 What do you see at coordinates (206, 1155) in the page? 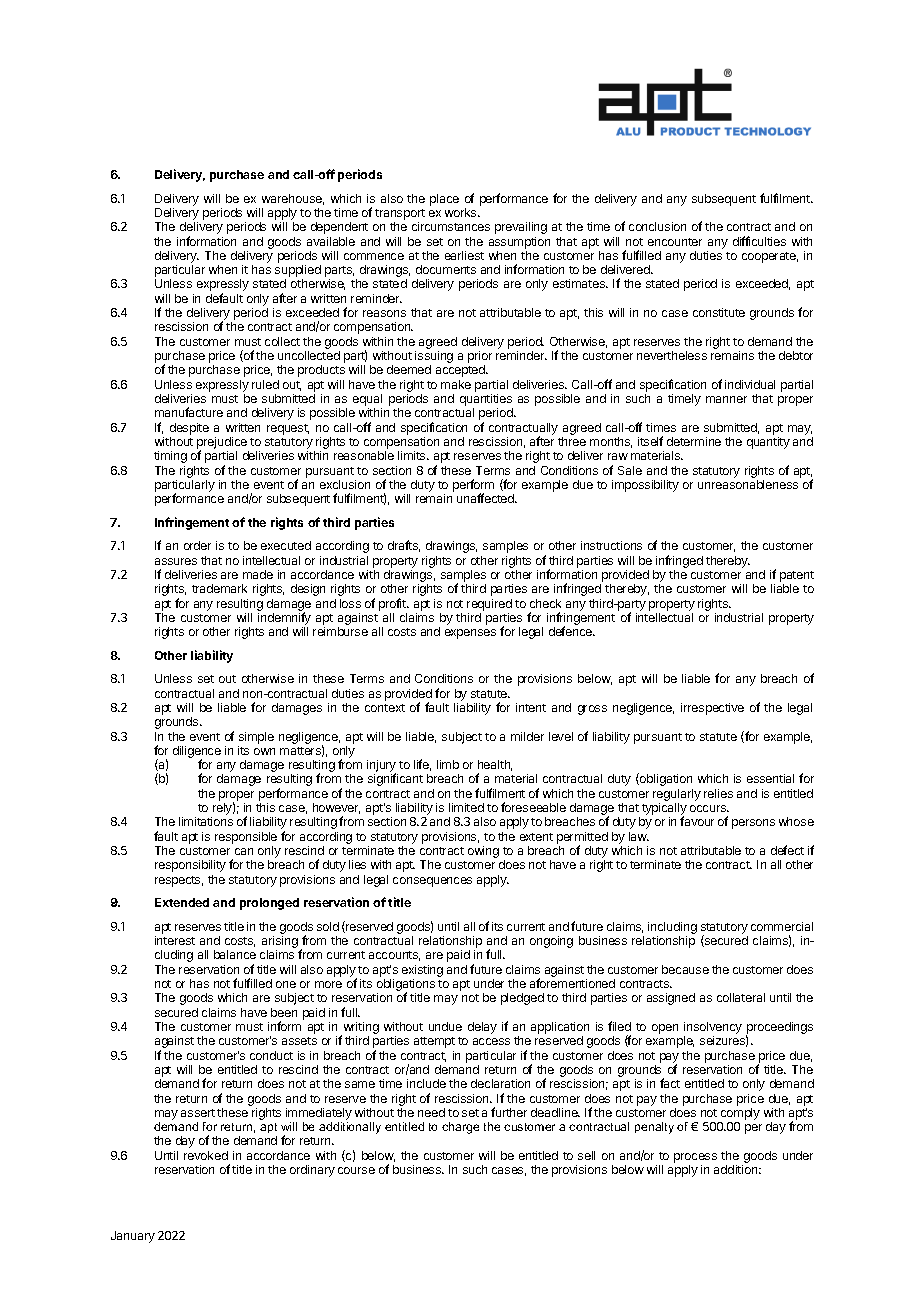
I see `revoked` at bounding box center [206, 1155].
